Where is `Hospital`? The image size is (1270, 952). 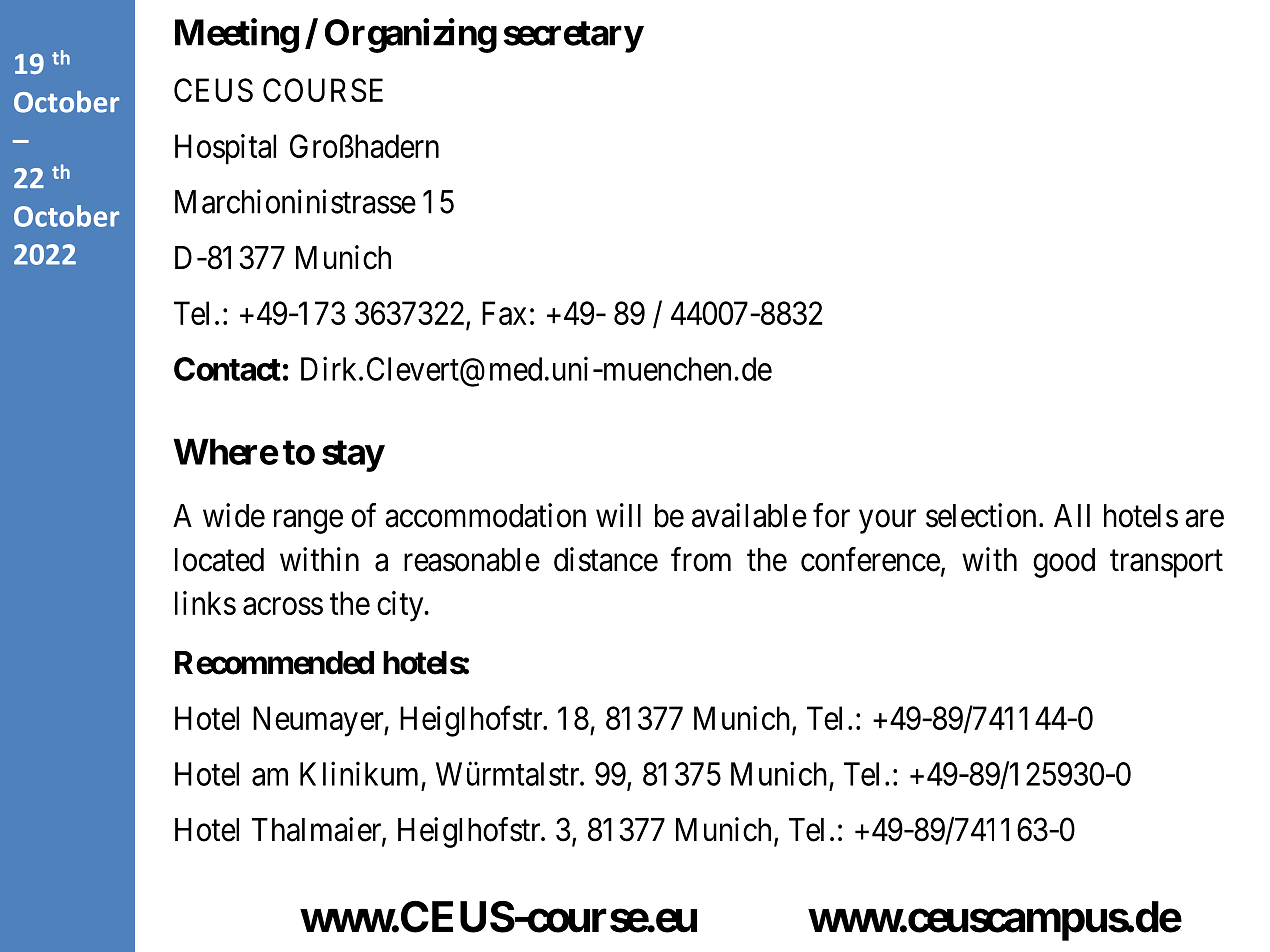
Hospital is located at coordinates (225, 149).
